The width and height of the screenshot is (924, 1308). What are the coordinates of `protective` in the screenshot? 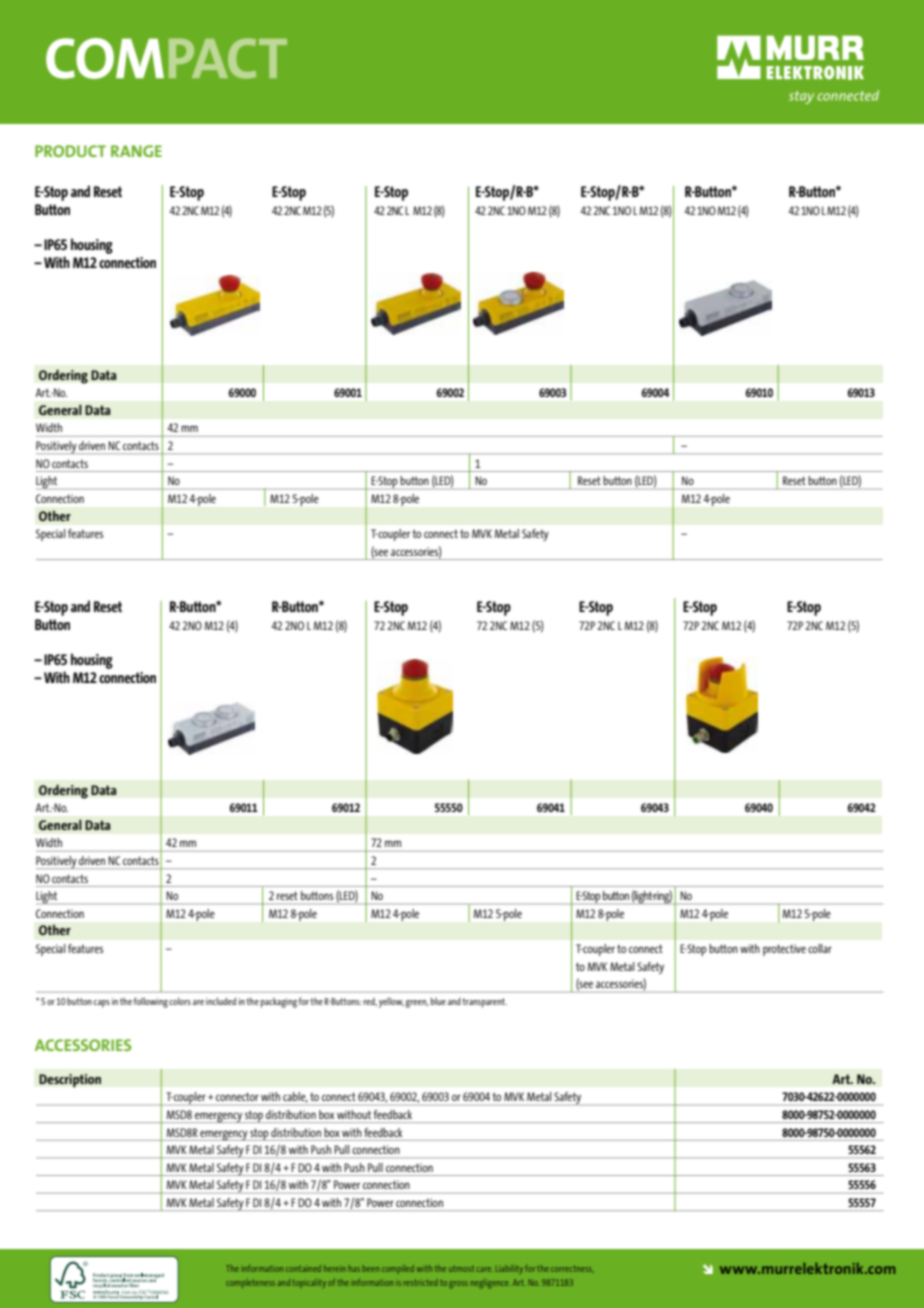 It's located at (784, 950).
